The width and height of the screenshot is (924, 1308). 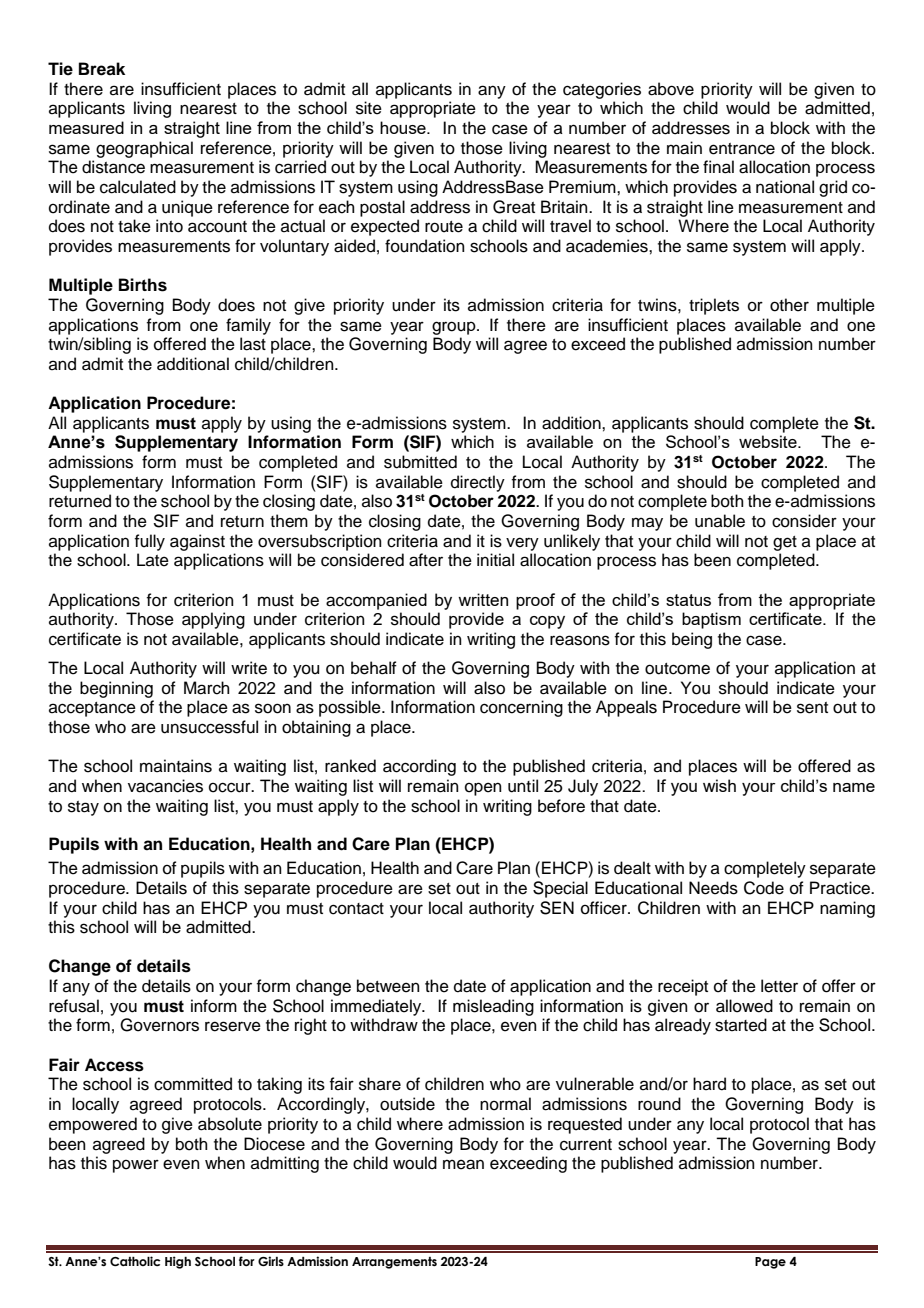 What do you see at coordinates (135, 1261) in the screenshot?
I see `Catholic` at bounding box center [135, 1261].
